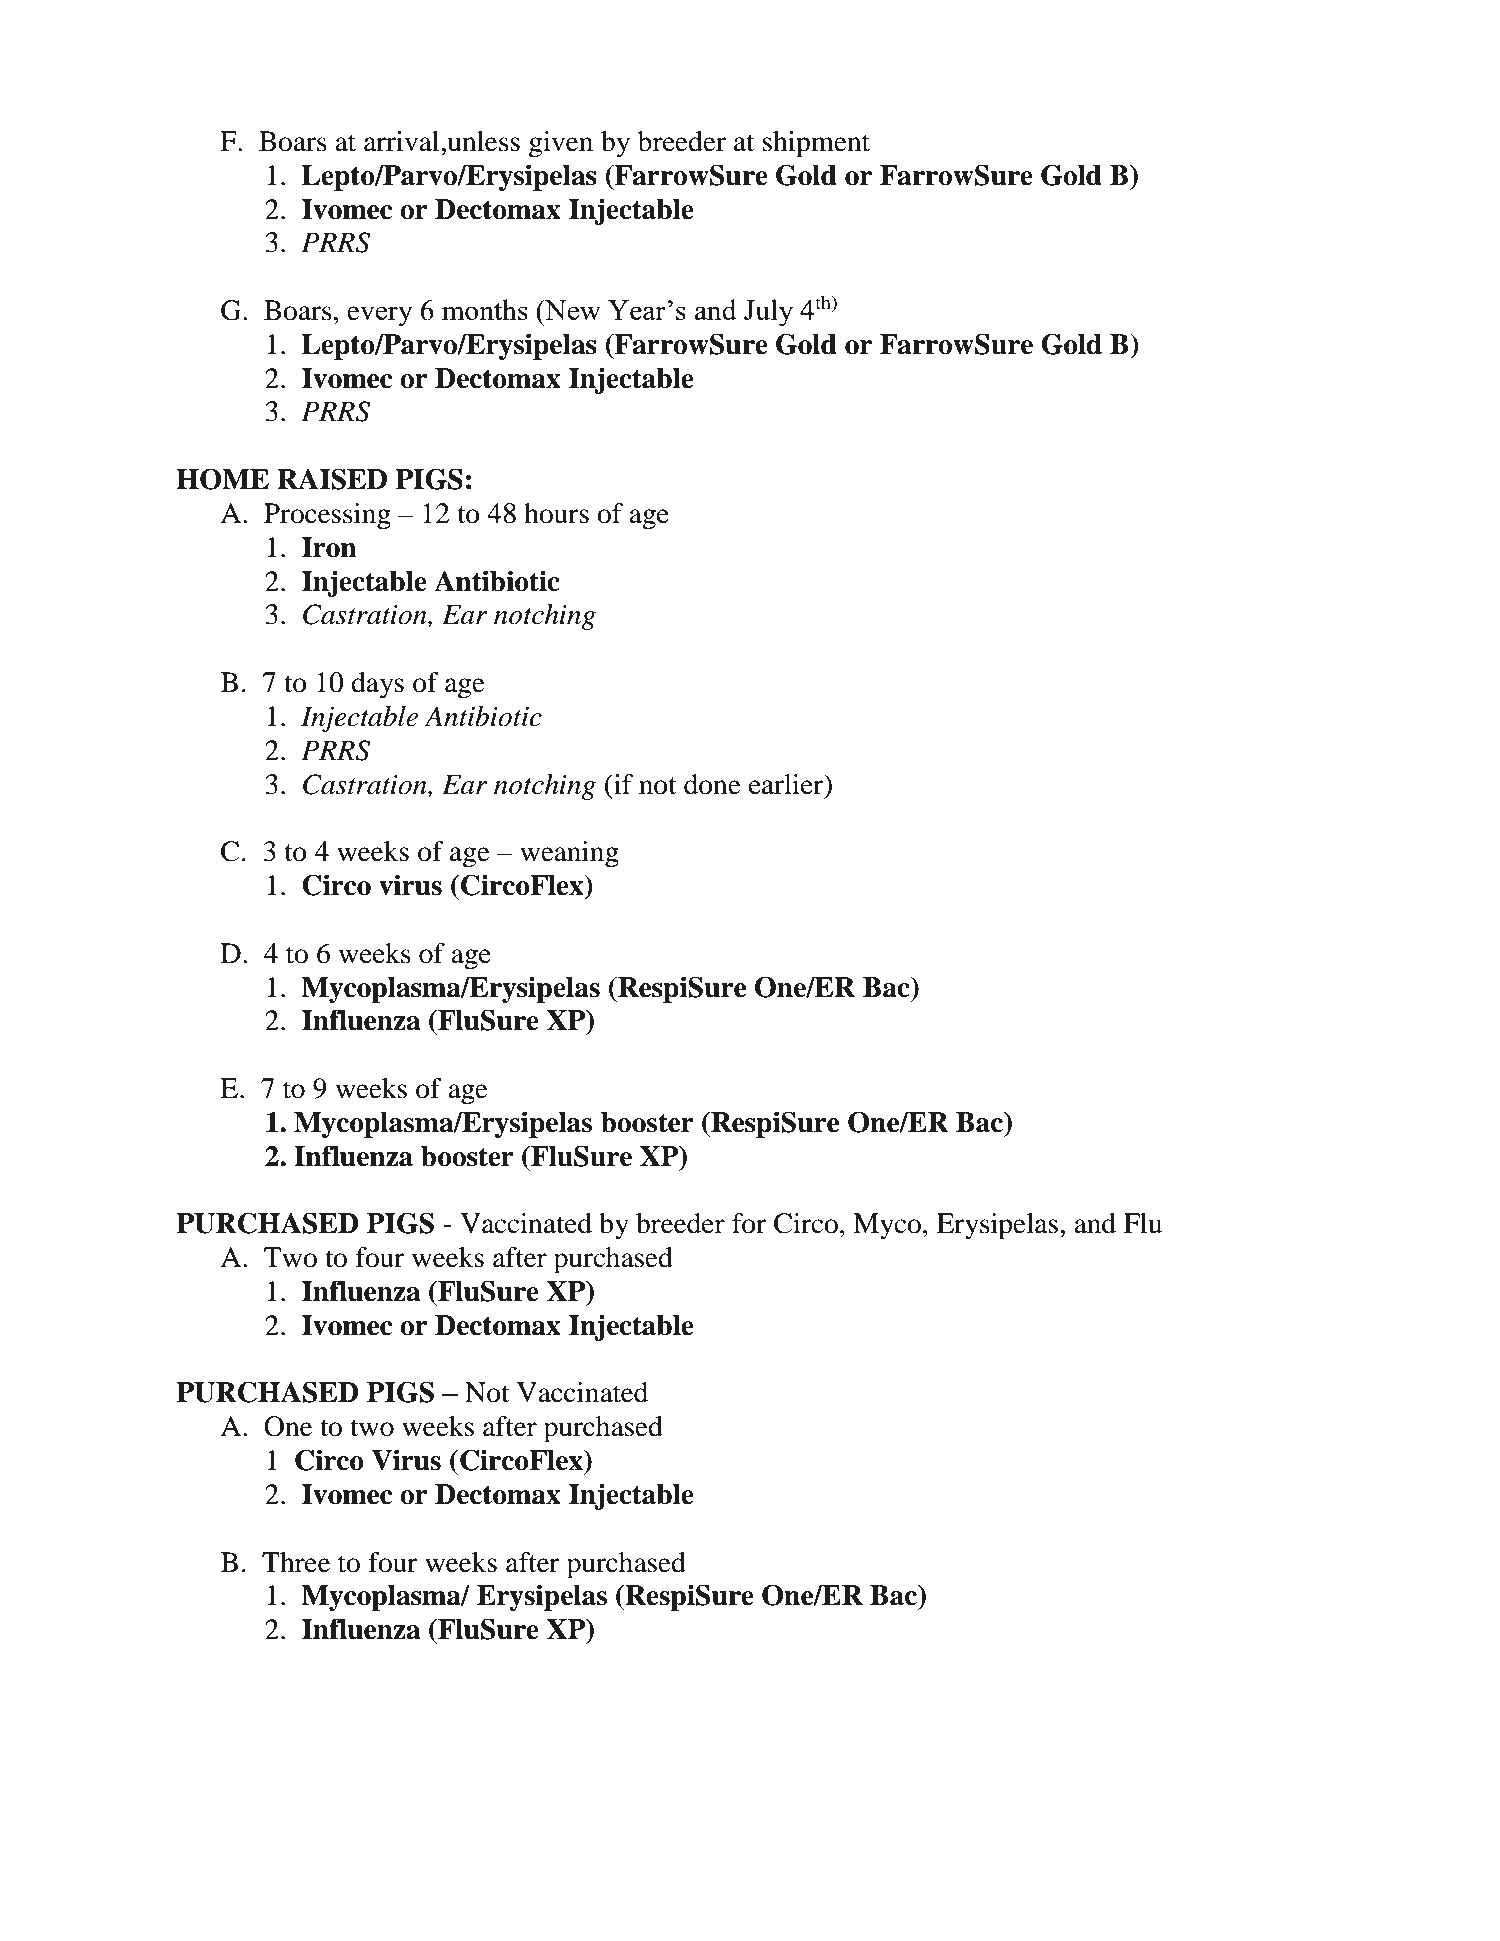 The width and height of the image is (1500, 1941). Describe the element at coordinates (569, 854) in the image. I see `weaning` at that location.
